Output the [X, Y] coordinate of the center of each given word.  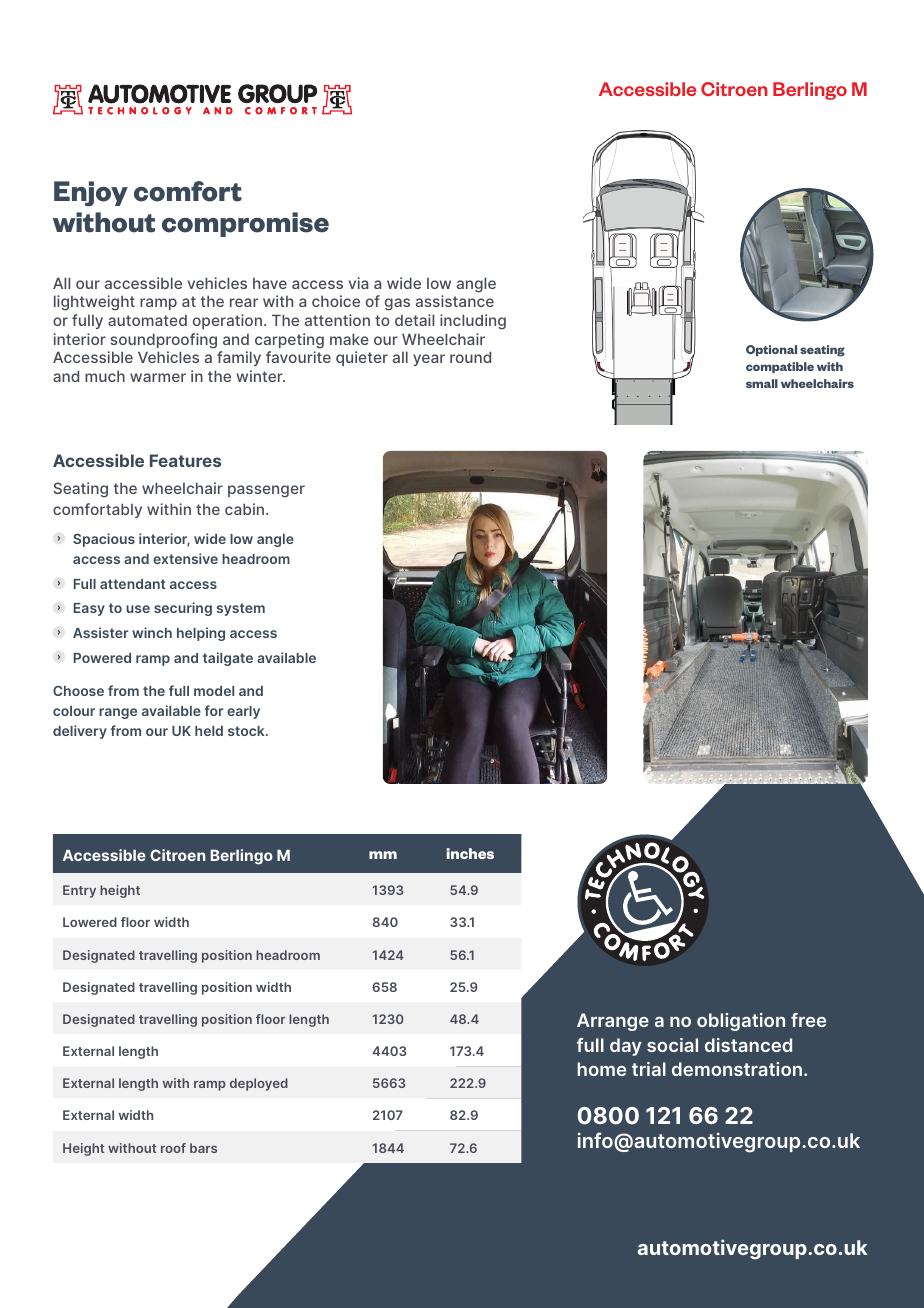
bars [203, 1148]
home [601, 1069]
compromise [245, 224]
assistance [455, 301]
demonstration [737, 1069]
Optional [771, 350]
